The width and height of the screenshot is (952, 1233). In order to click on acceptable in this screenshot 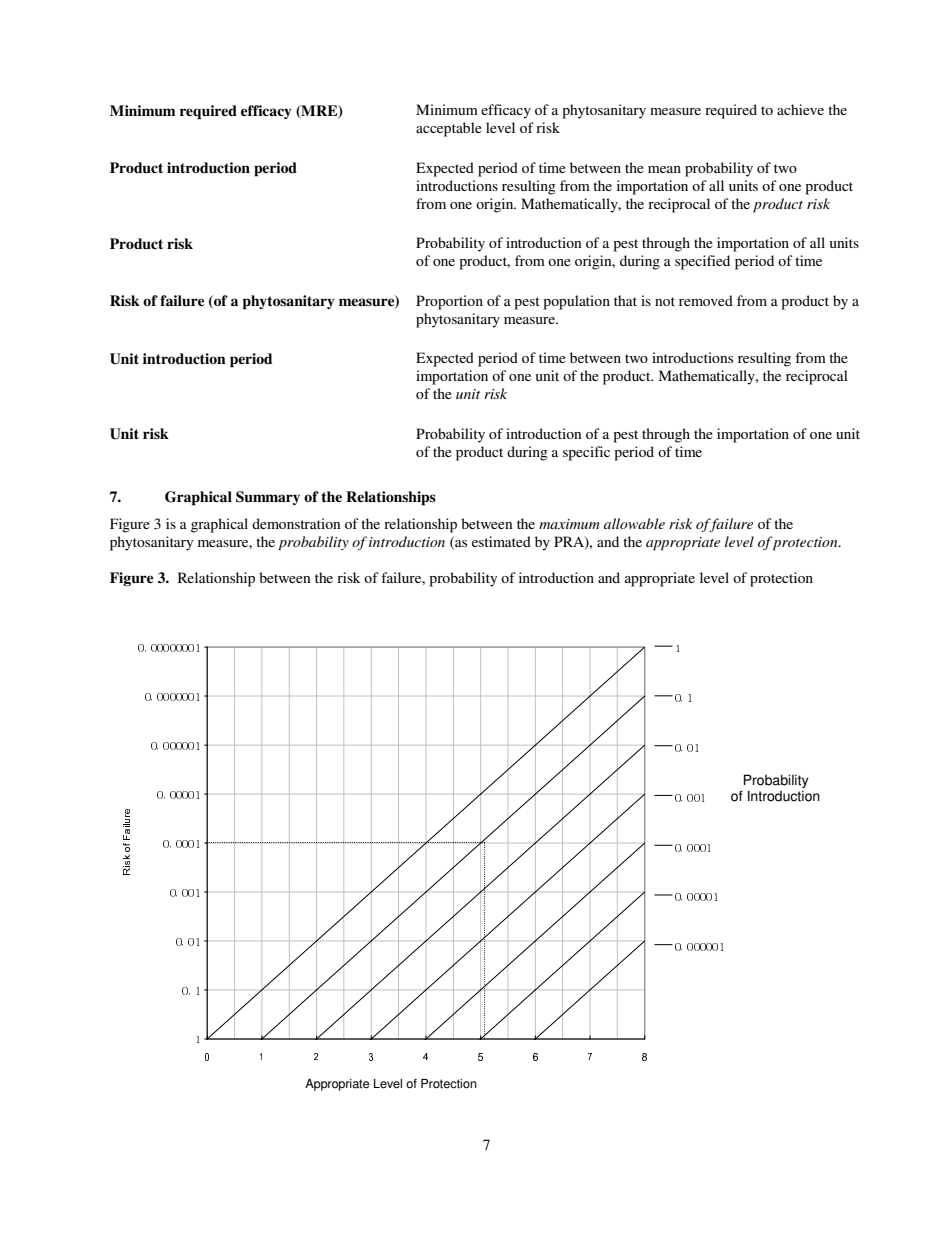, I will do `click(449, 129)`.
